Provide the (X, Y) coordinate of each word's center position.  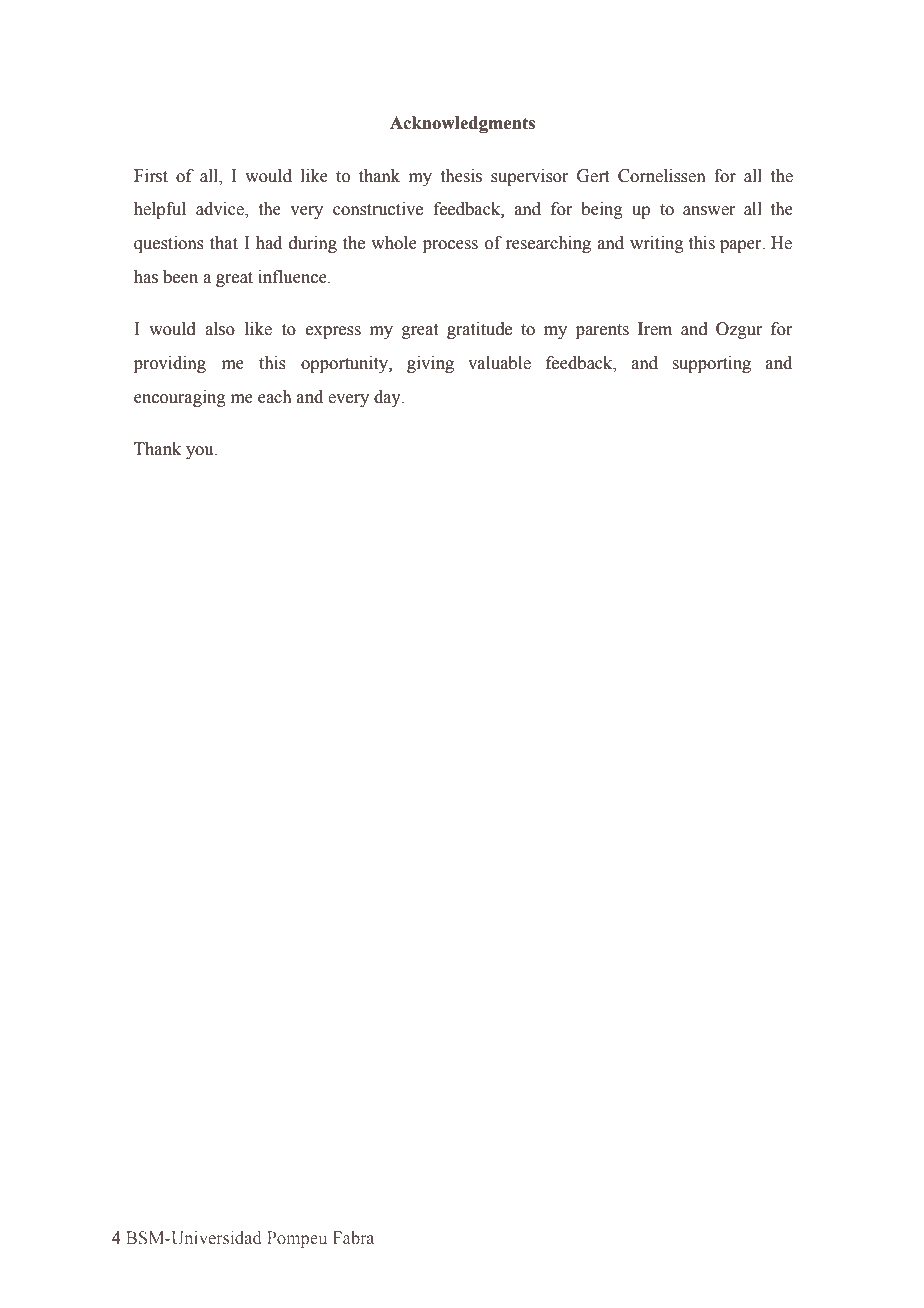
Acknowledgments (462, 124)
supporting (712, 364)
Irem (655, 329)
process (450, 246)
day (388, 398)
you (201, 452)
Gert (593, 176)
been (180, 277)
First (151, 176)
